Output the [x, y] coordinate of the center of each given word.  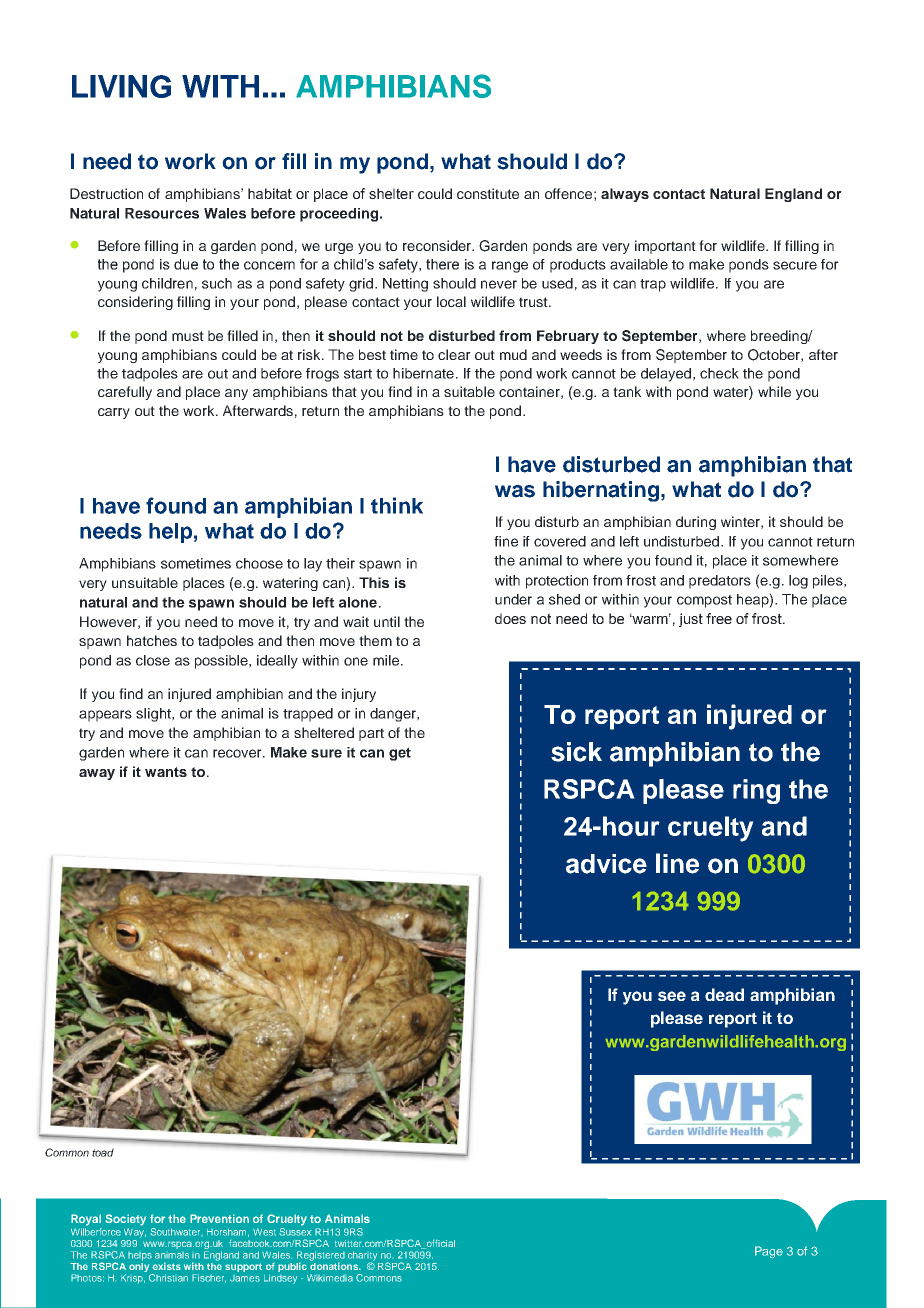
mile [386, 660]
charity [362, 1257]
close [153, 660]
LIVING [121, 86]
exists [166, 1266]
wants [166, 772]
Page [769, 1252]
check [719, 373]
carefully [125, 393]
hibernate [423, 373]
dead [724, 994]
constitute [488, 193]
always [625, 195]
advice [606, 864]
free [719, 618]
